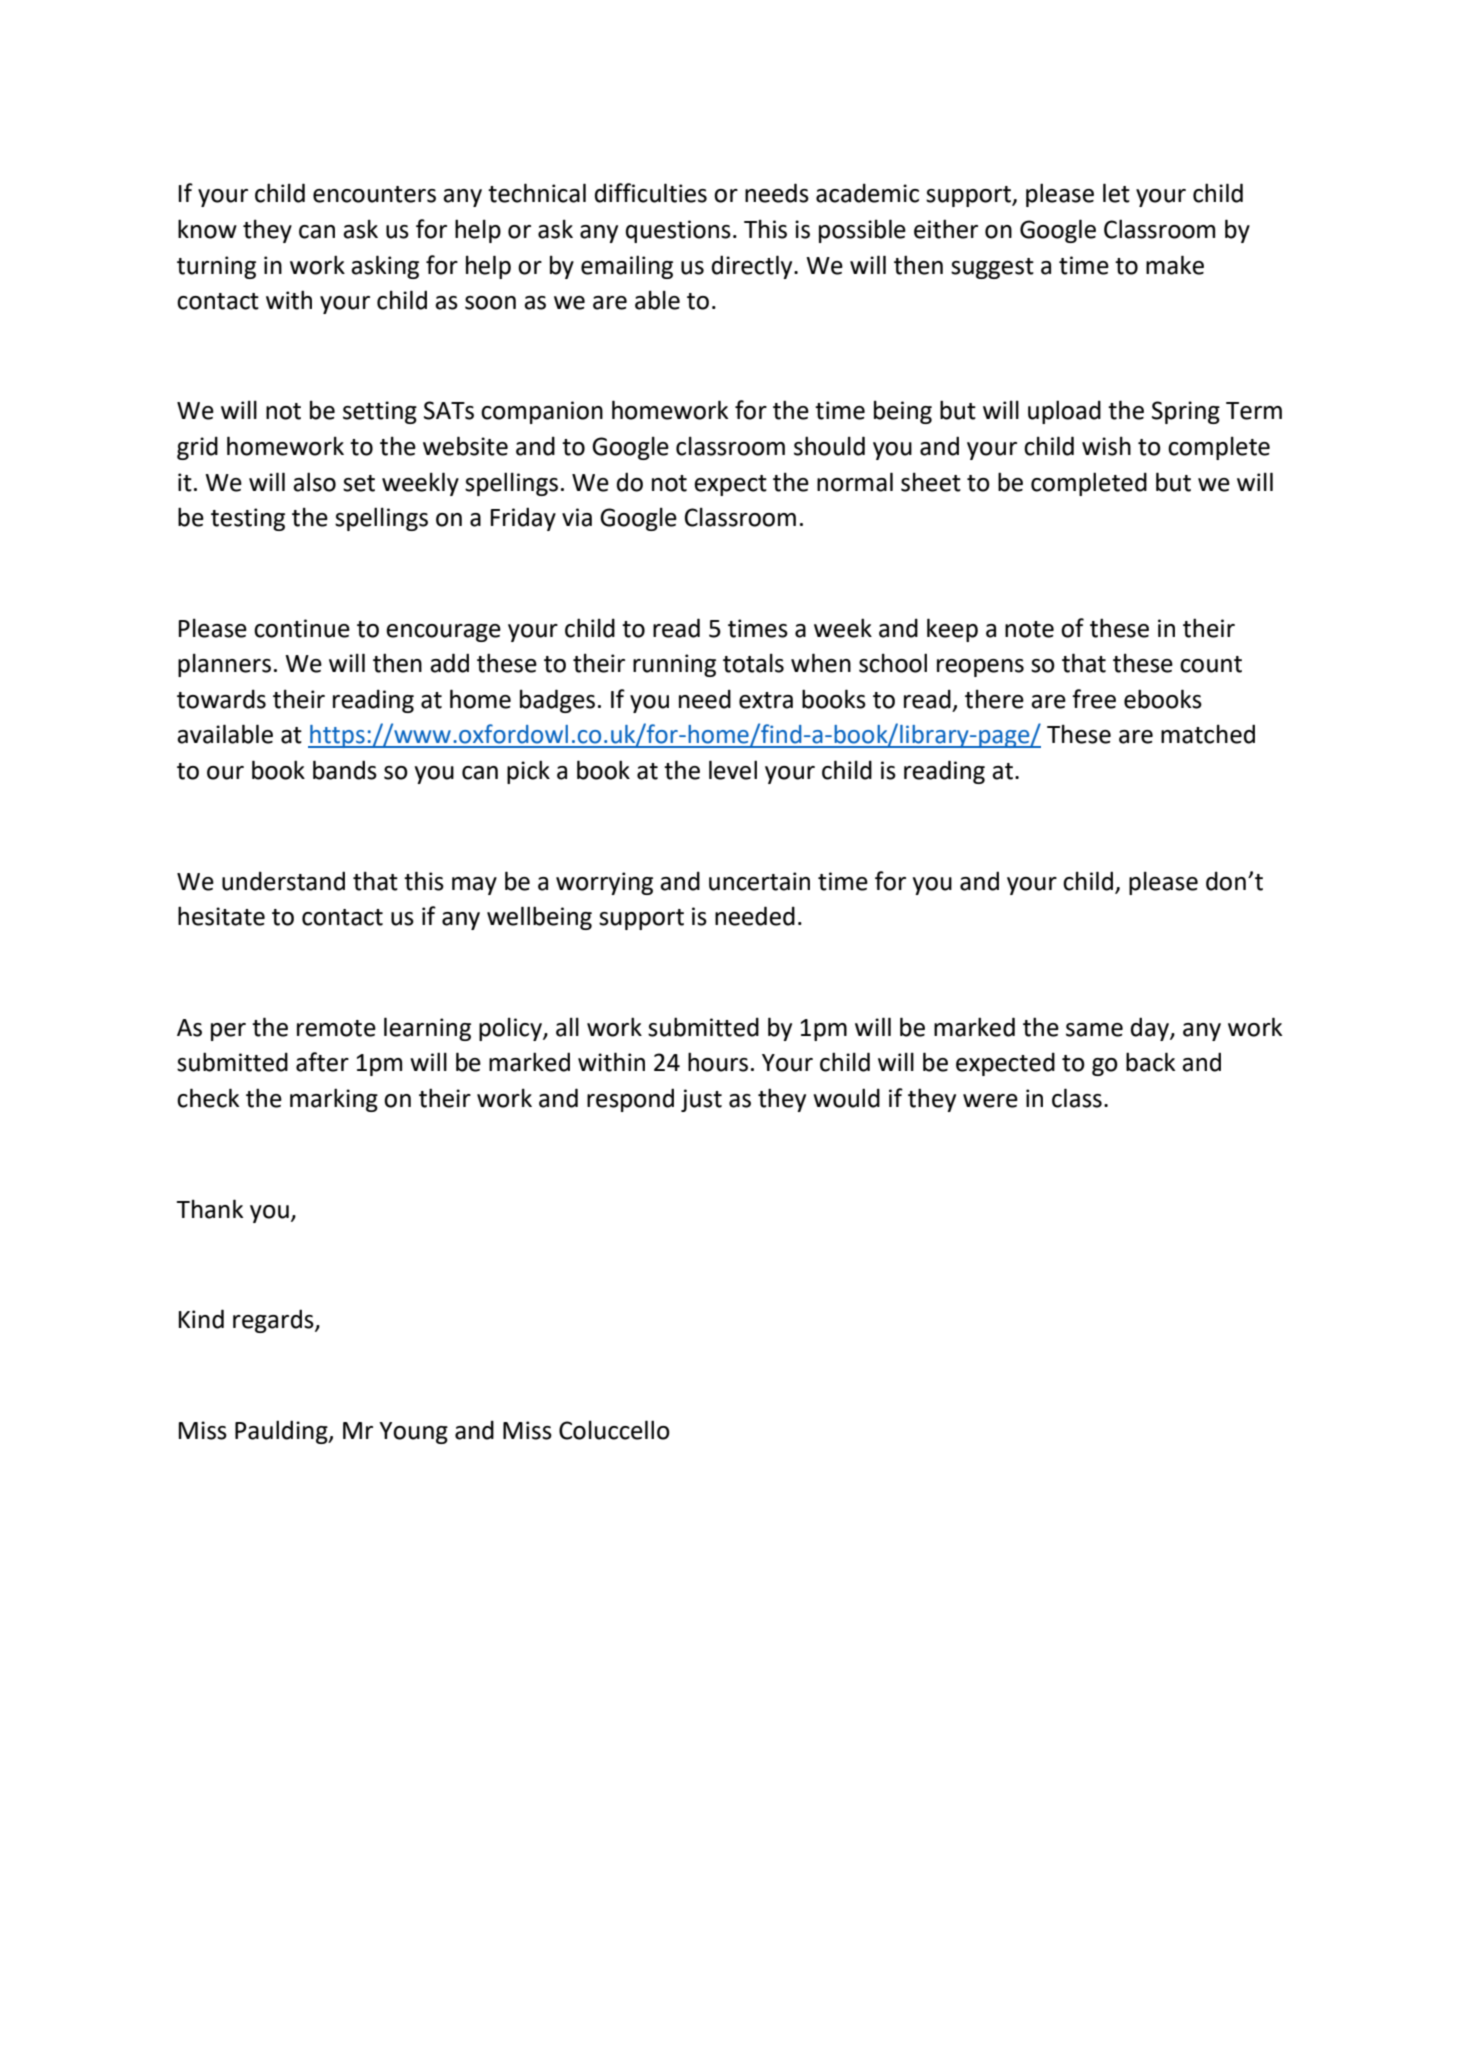  I want to click on bands, so click(345, 770).
